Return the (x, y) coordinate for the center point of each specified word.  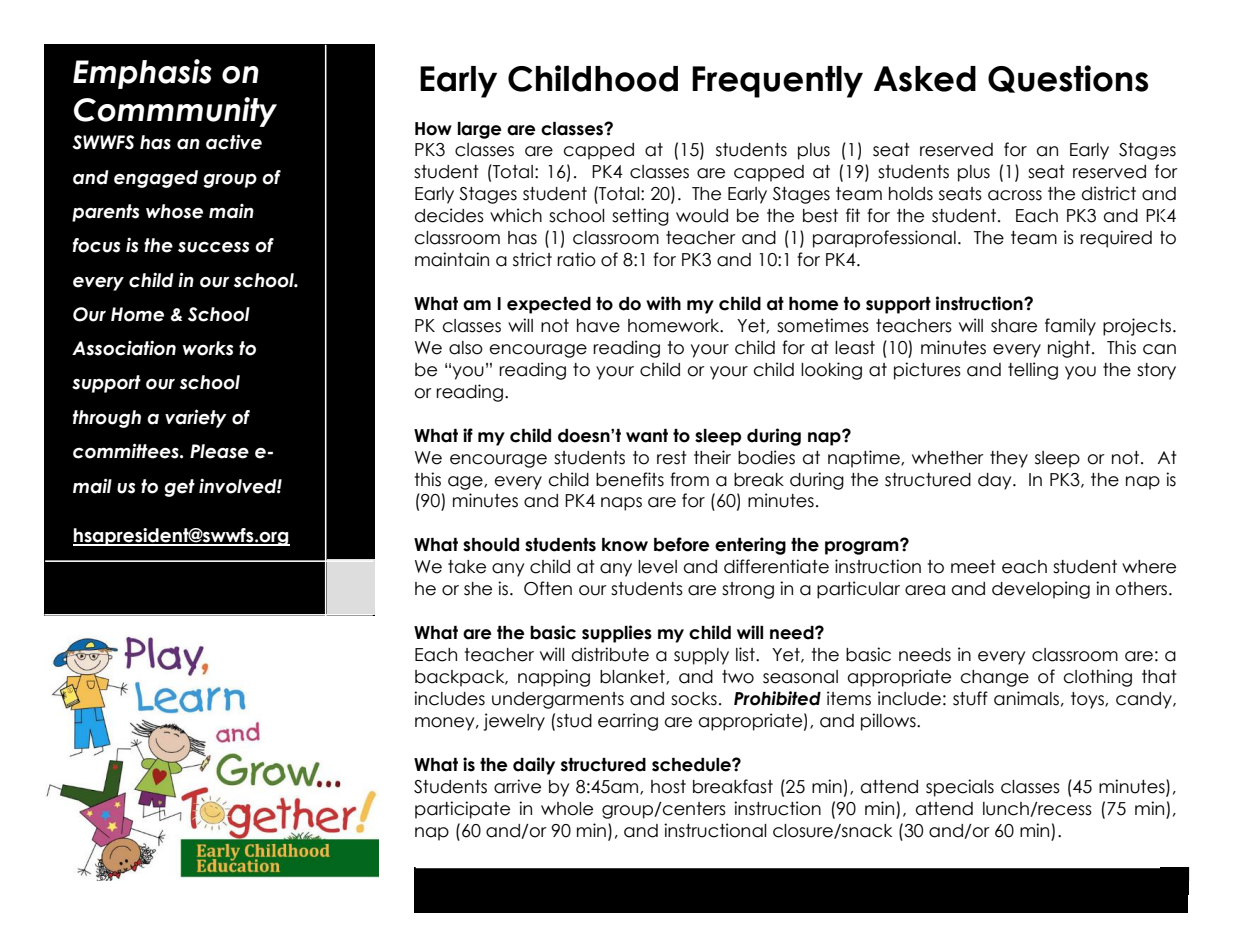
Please (219, 451)
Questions (1068, 79)
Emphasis (142, 74)
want (647, 436)
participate (462, 810)
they (1009, 459)
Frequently (777, 82)
